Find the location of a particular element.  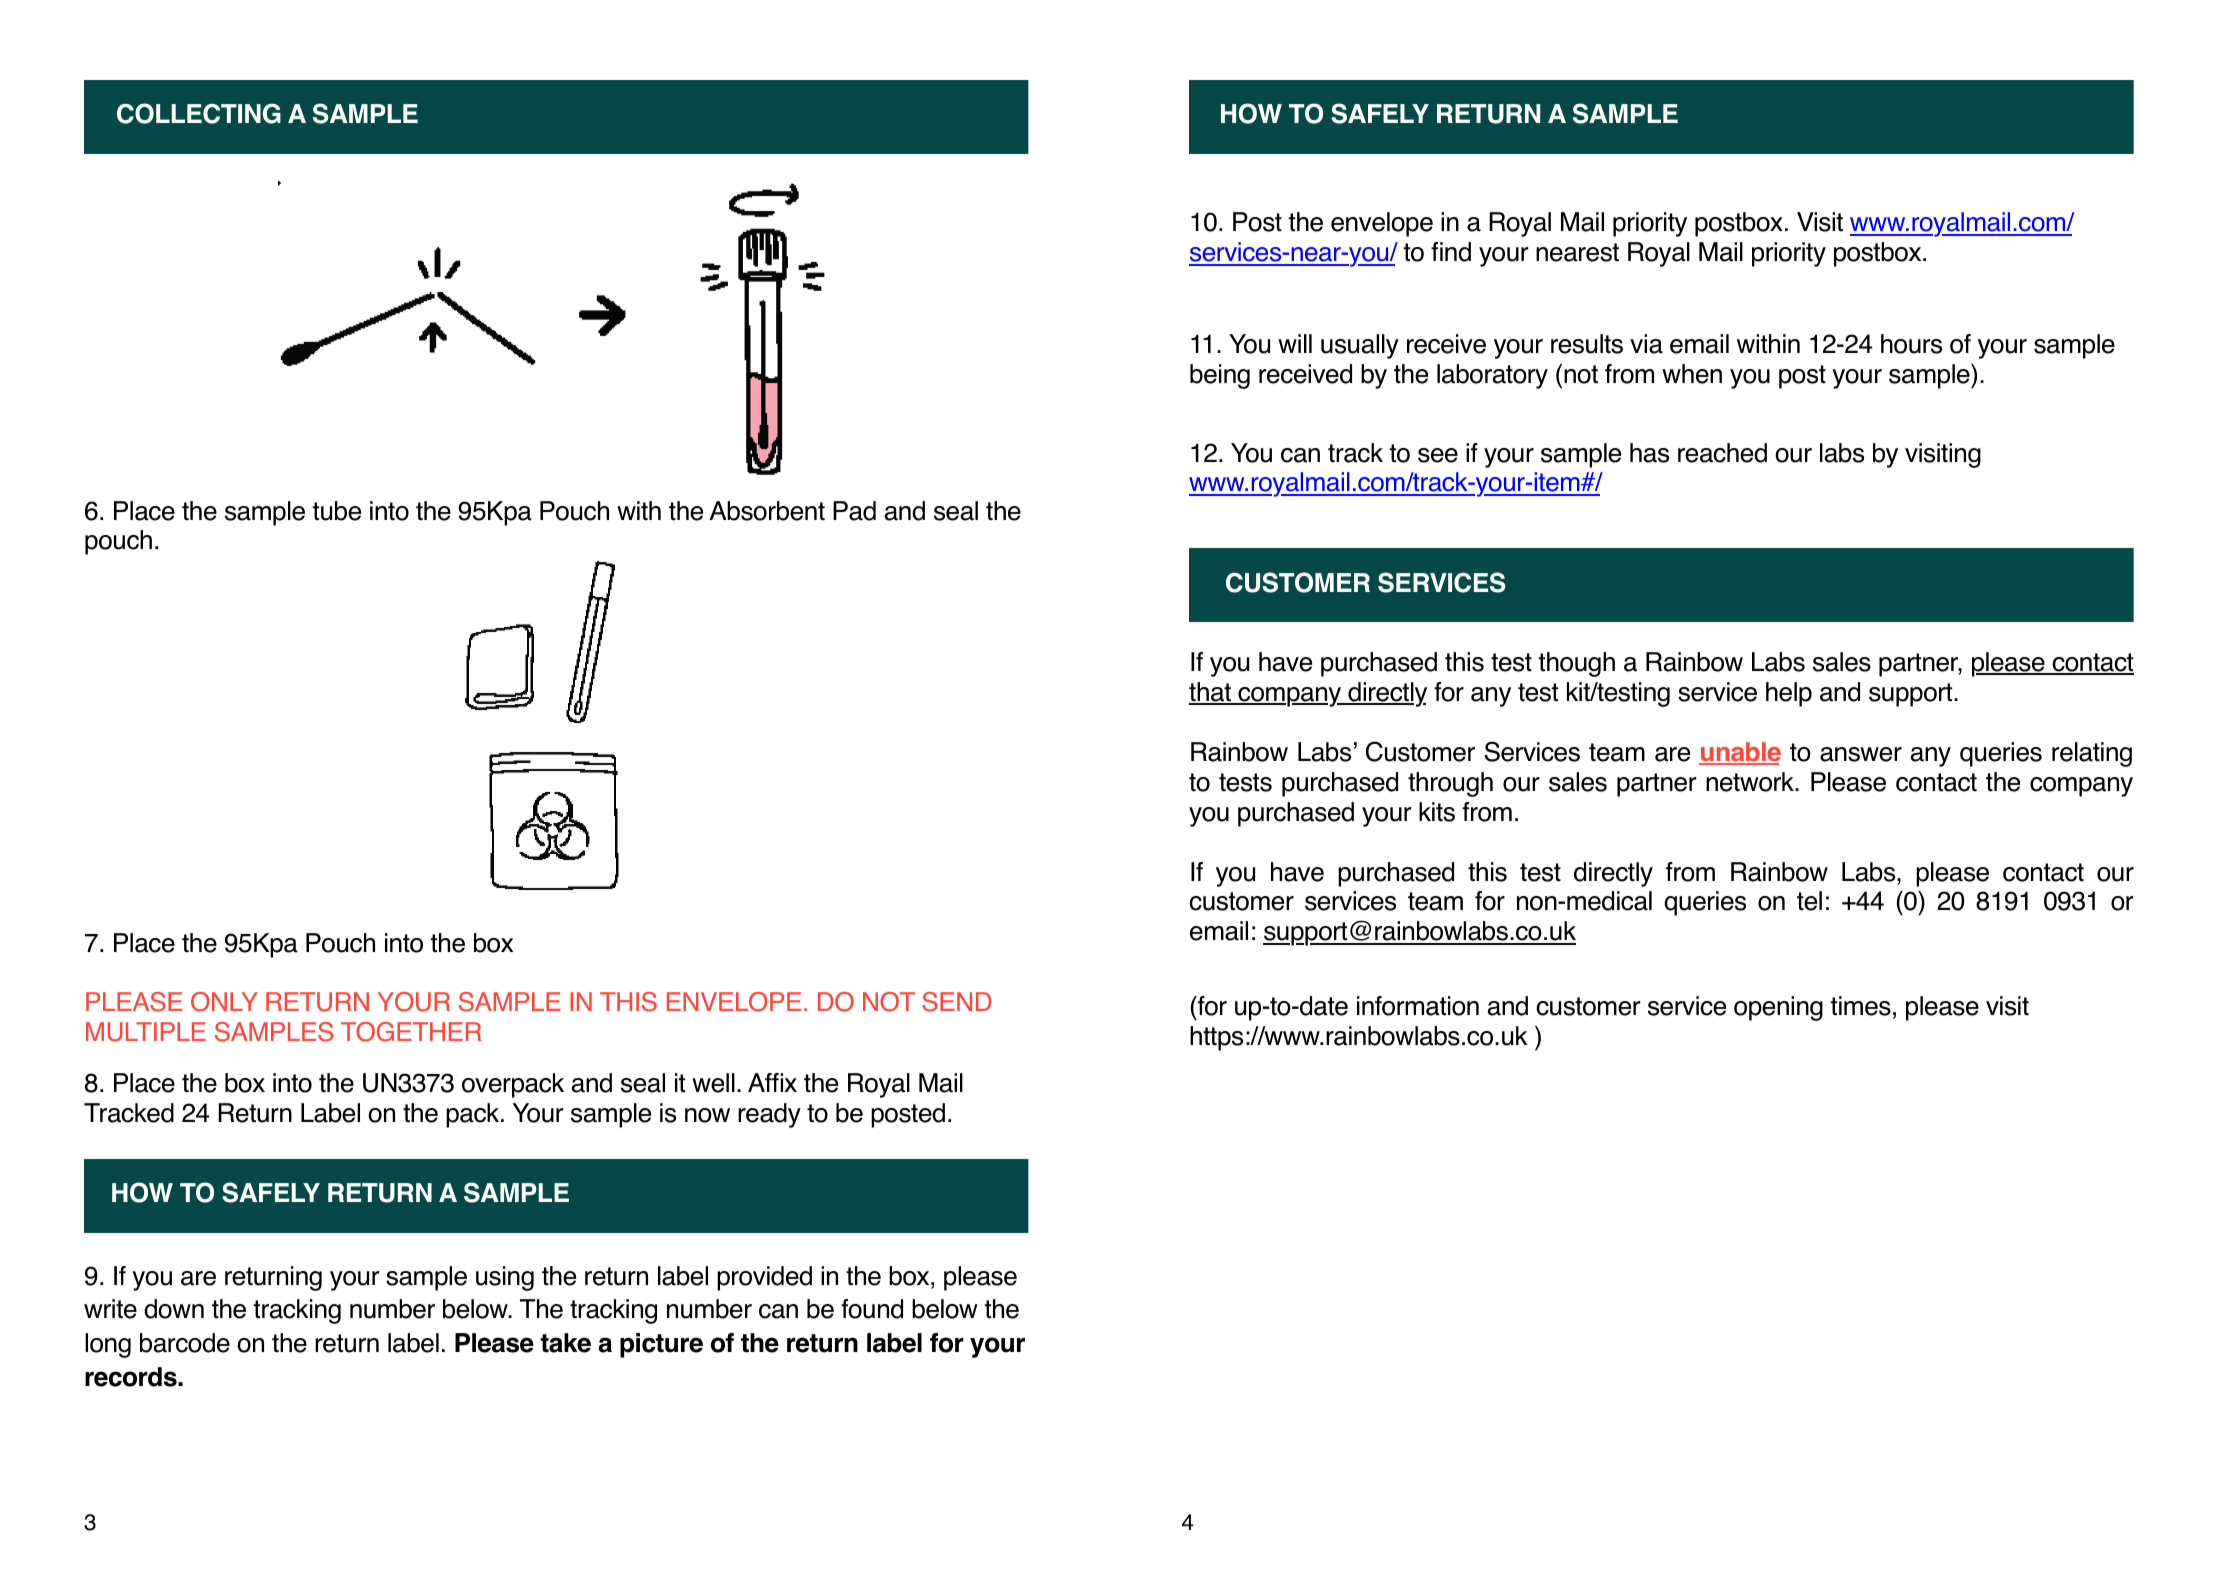

tube is located at coordinates (336, 511).
